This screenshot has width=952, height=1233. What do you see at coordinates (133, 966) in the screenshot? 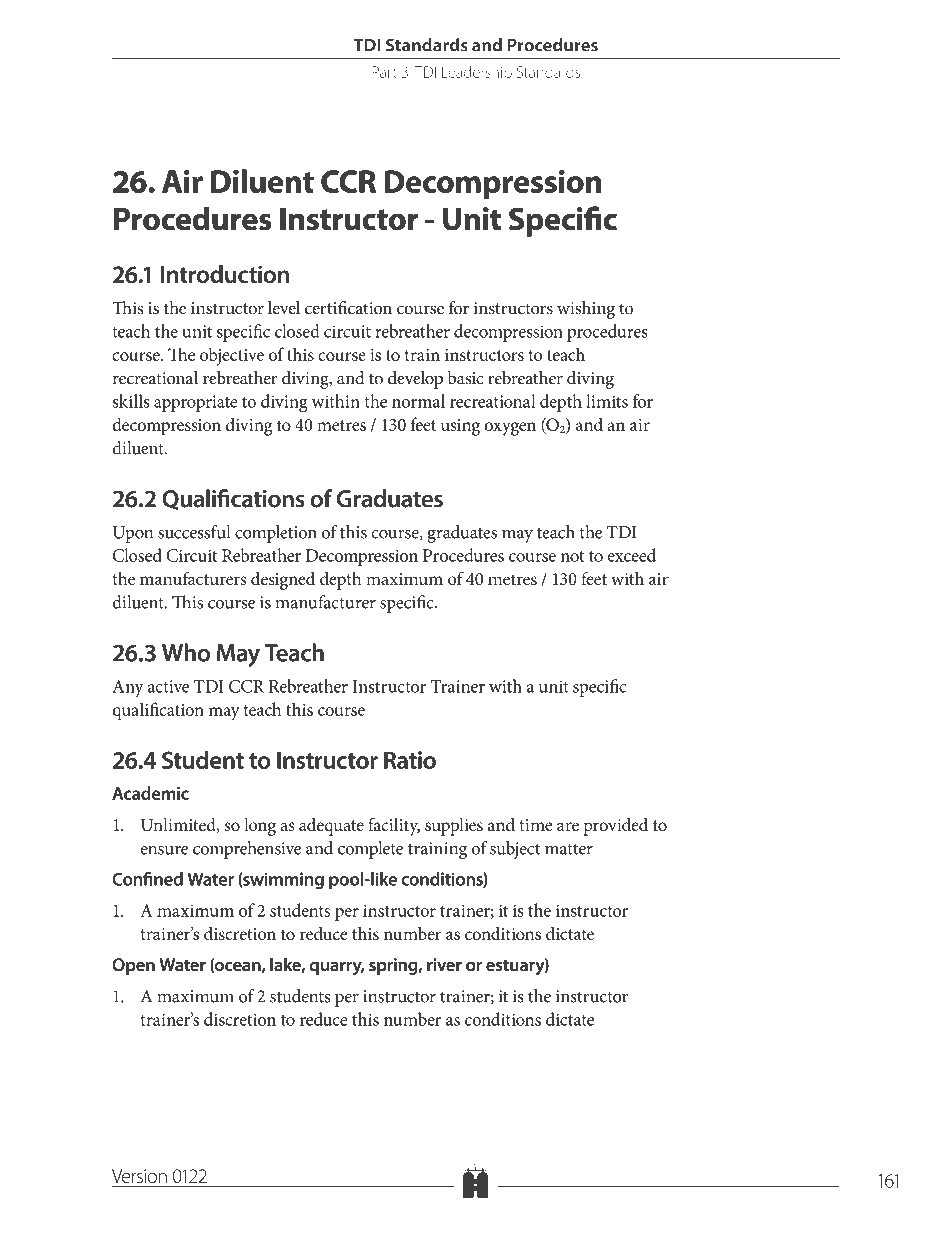
I see `Open` at bounding box center [133, 966].
